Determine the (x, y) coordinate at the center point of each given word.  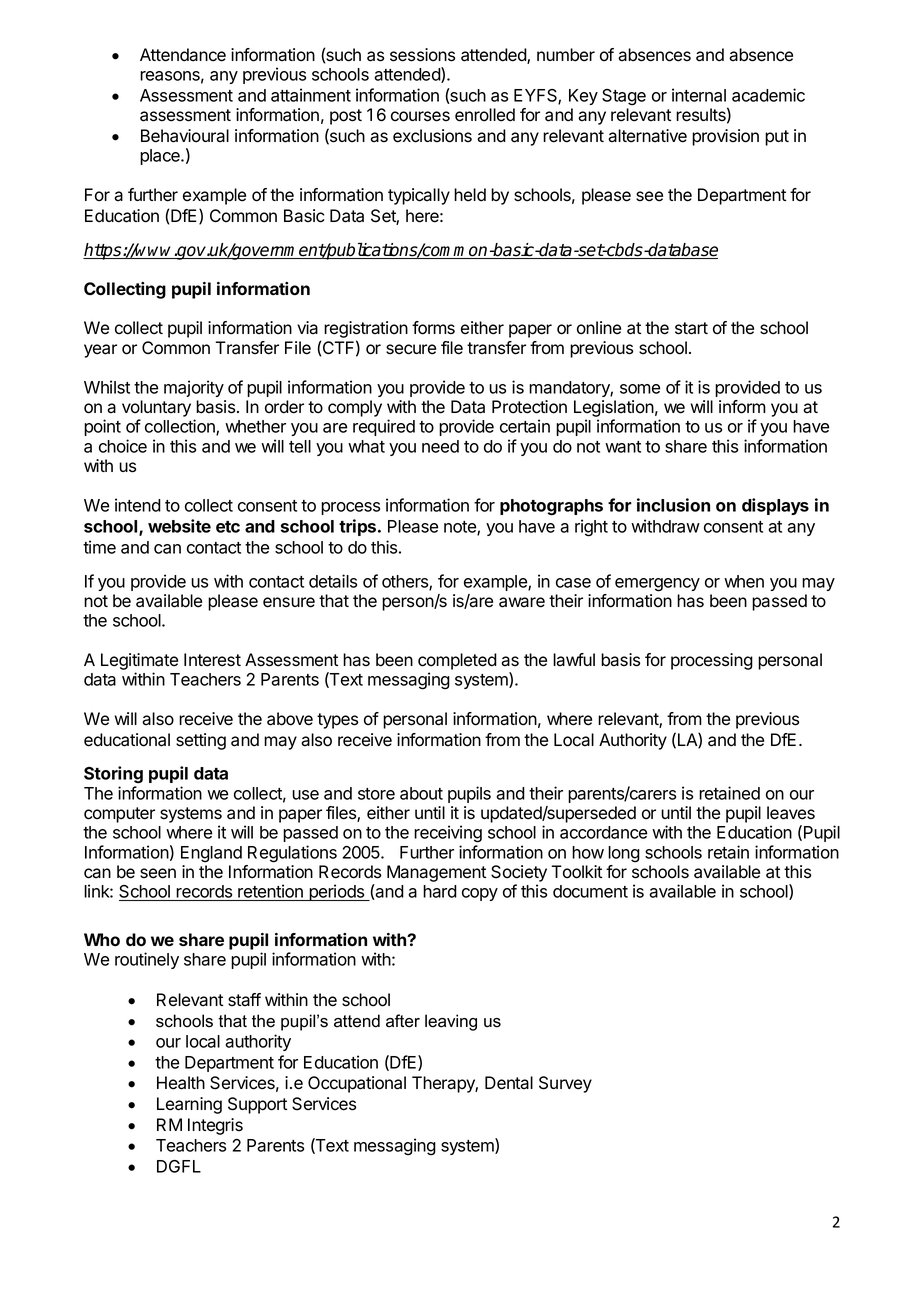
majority (194, 388)
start (691, 328)
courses (420, 116)
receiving (448, 834)
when (744, 581)
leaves (791, 813)
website (179, 526)
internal (699, 95)
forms (433, 328)
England (211, 854)
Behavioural (185, 136)
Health (181, 1083)
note (461, 528)
